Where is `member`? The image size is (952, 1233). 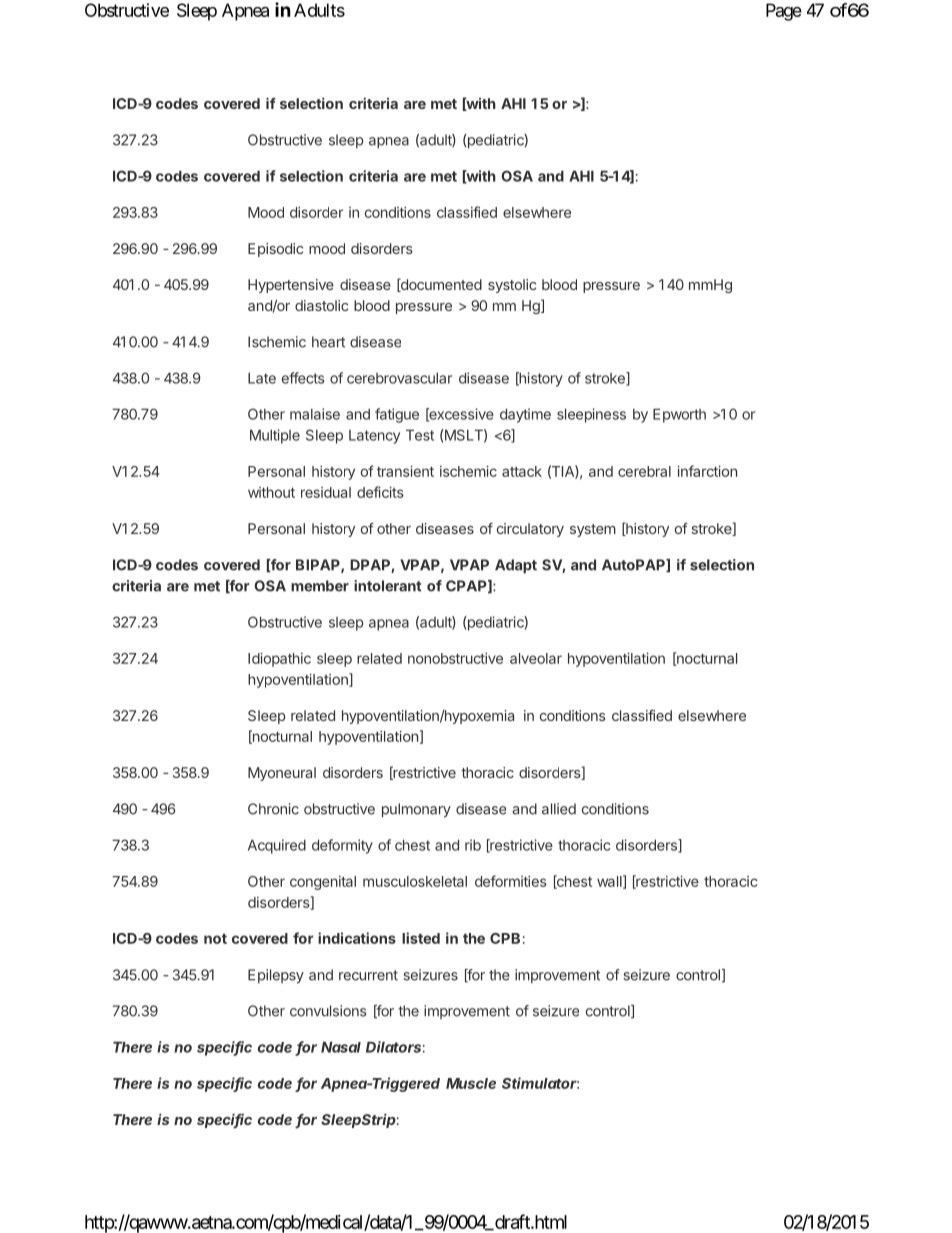
member is located at coordinates (320, 586).
